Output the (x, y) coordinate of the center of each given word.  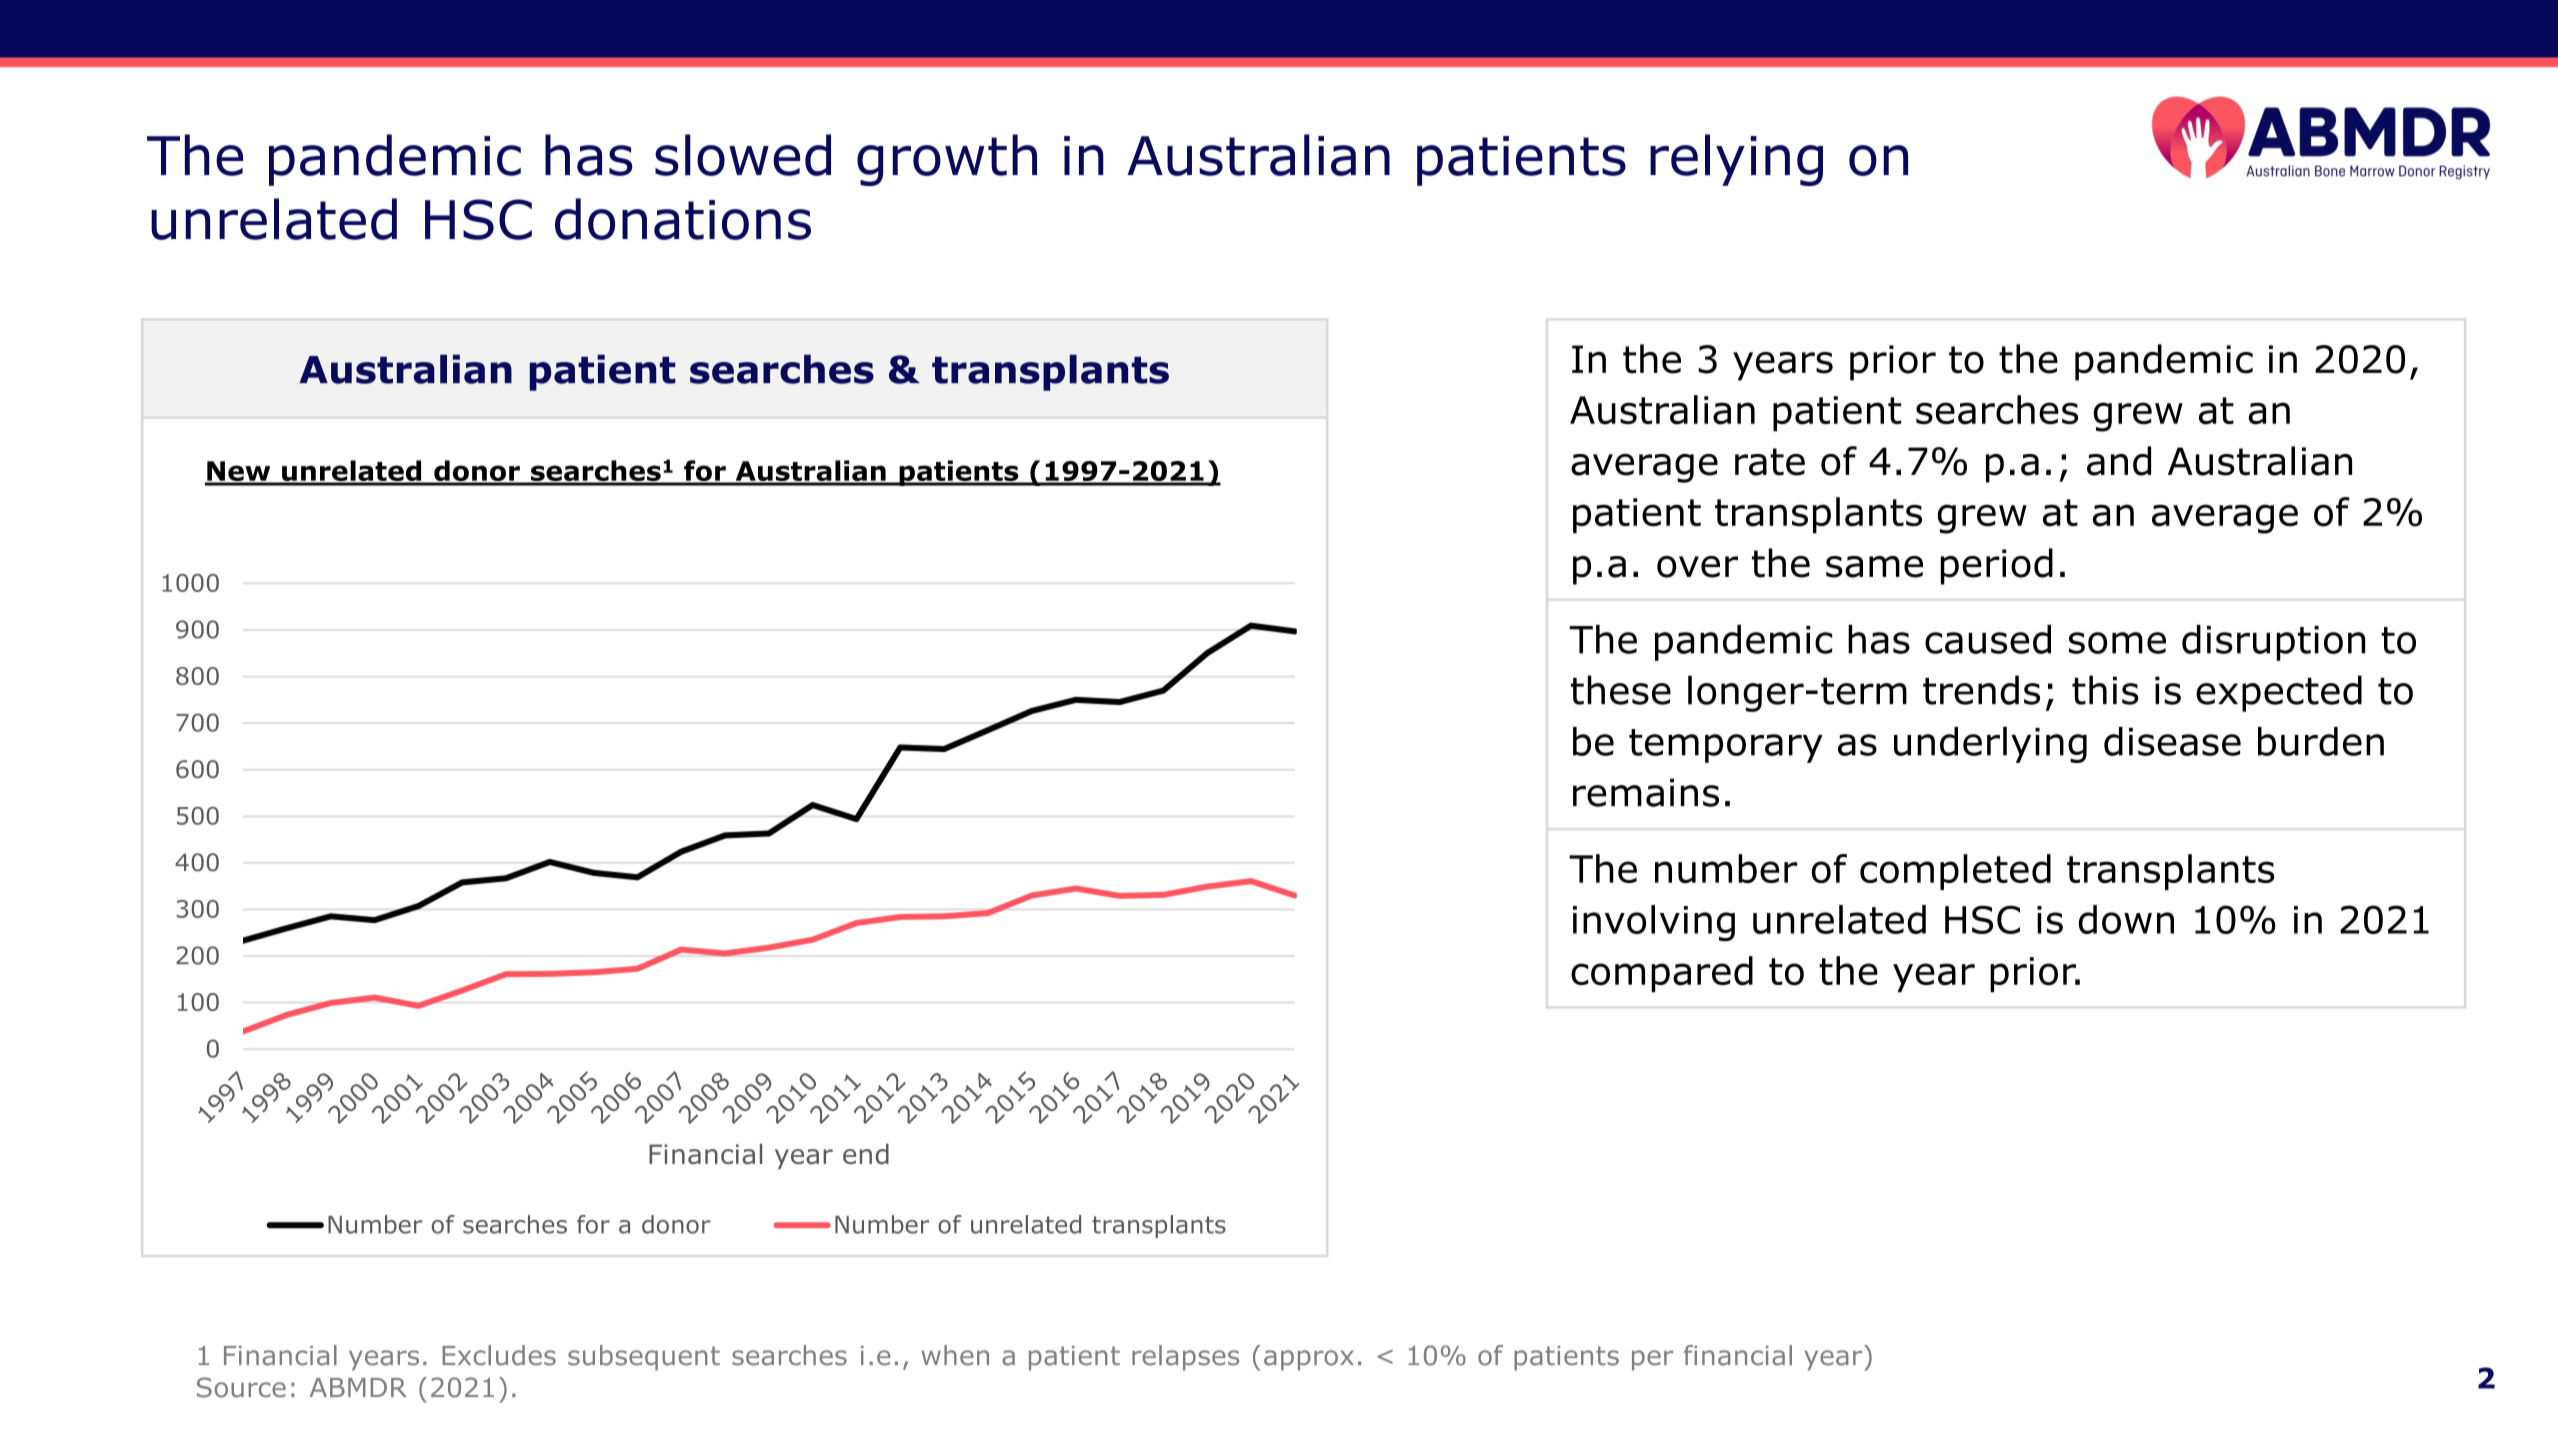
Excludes (499, 1355)
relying (1736, 160)
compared (1662, 974)
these (1621, 690)
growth (947, 160)
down (2126, 919)
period (1997, 566)
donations (683, 219)
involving (1654, 923)
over (1697, 567)
